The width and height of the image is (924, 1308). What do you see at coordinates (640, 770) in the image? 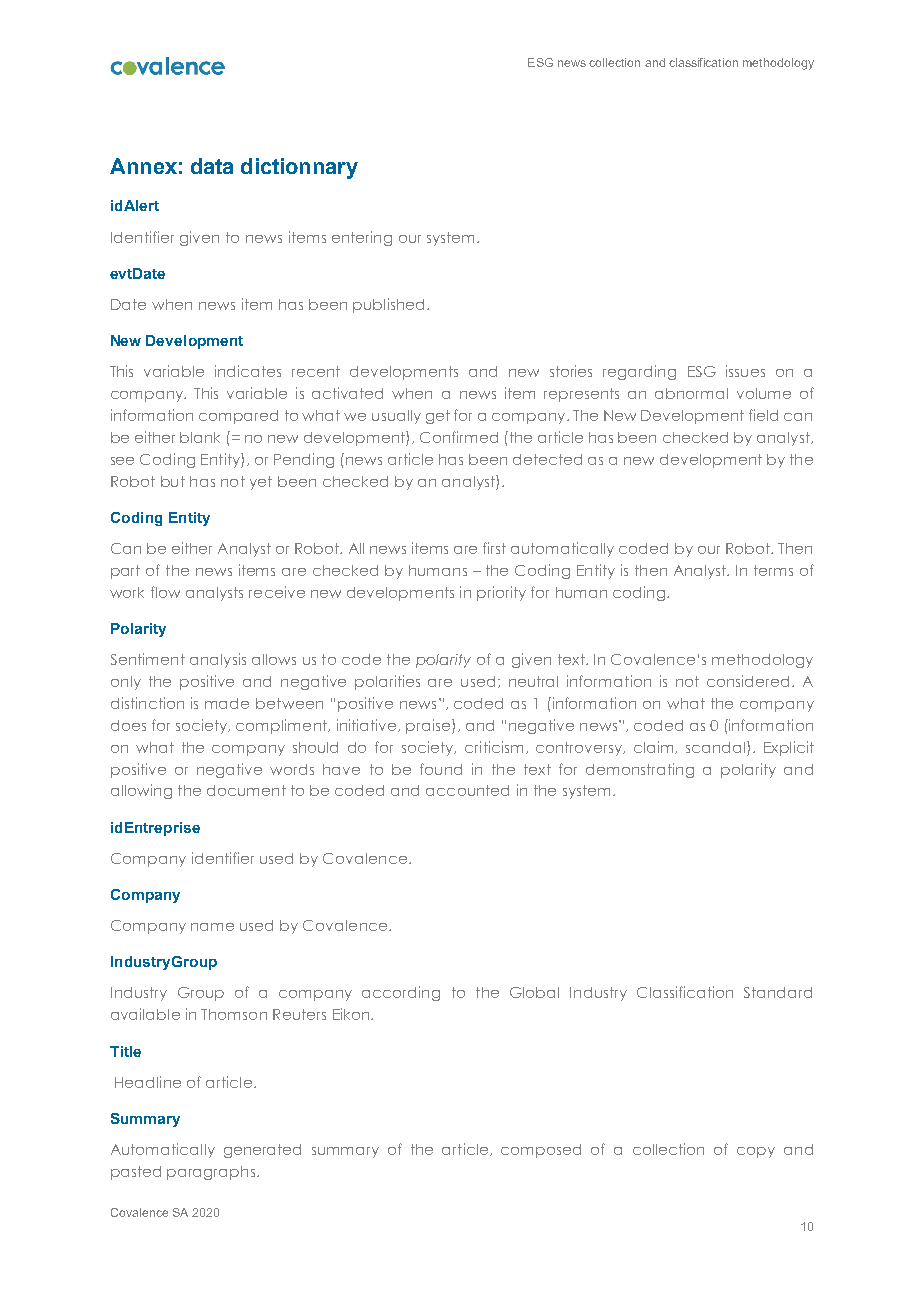
I see `demonstrating` at bounding box center [640, 770].
